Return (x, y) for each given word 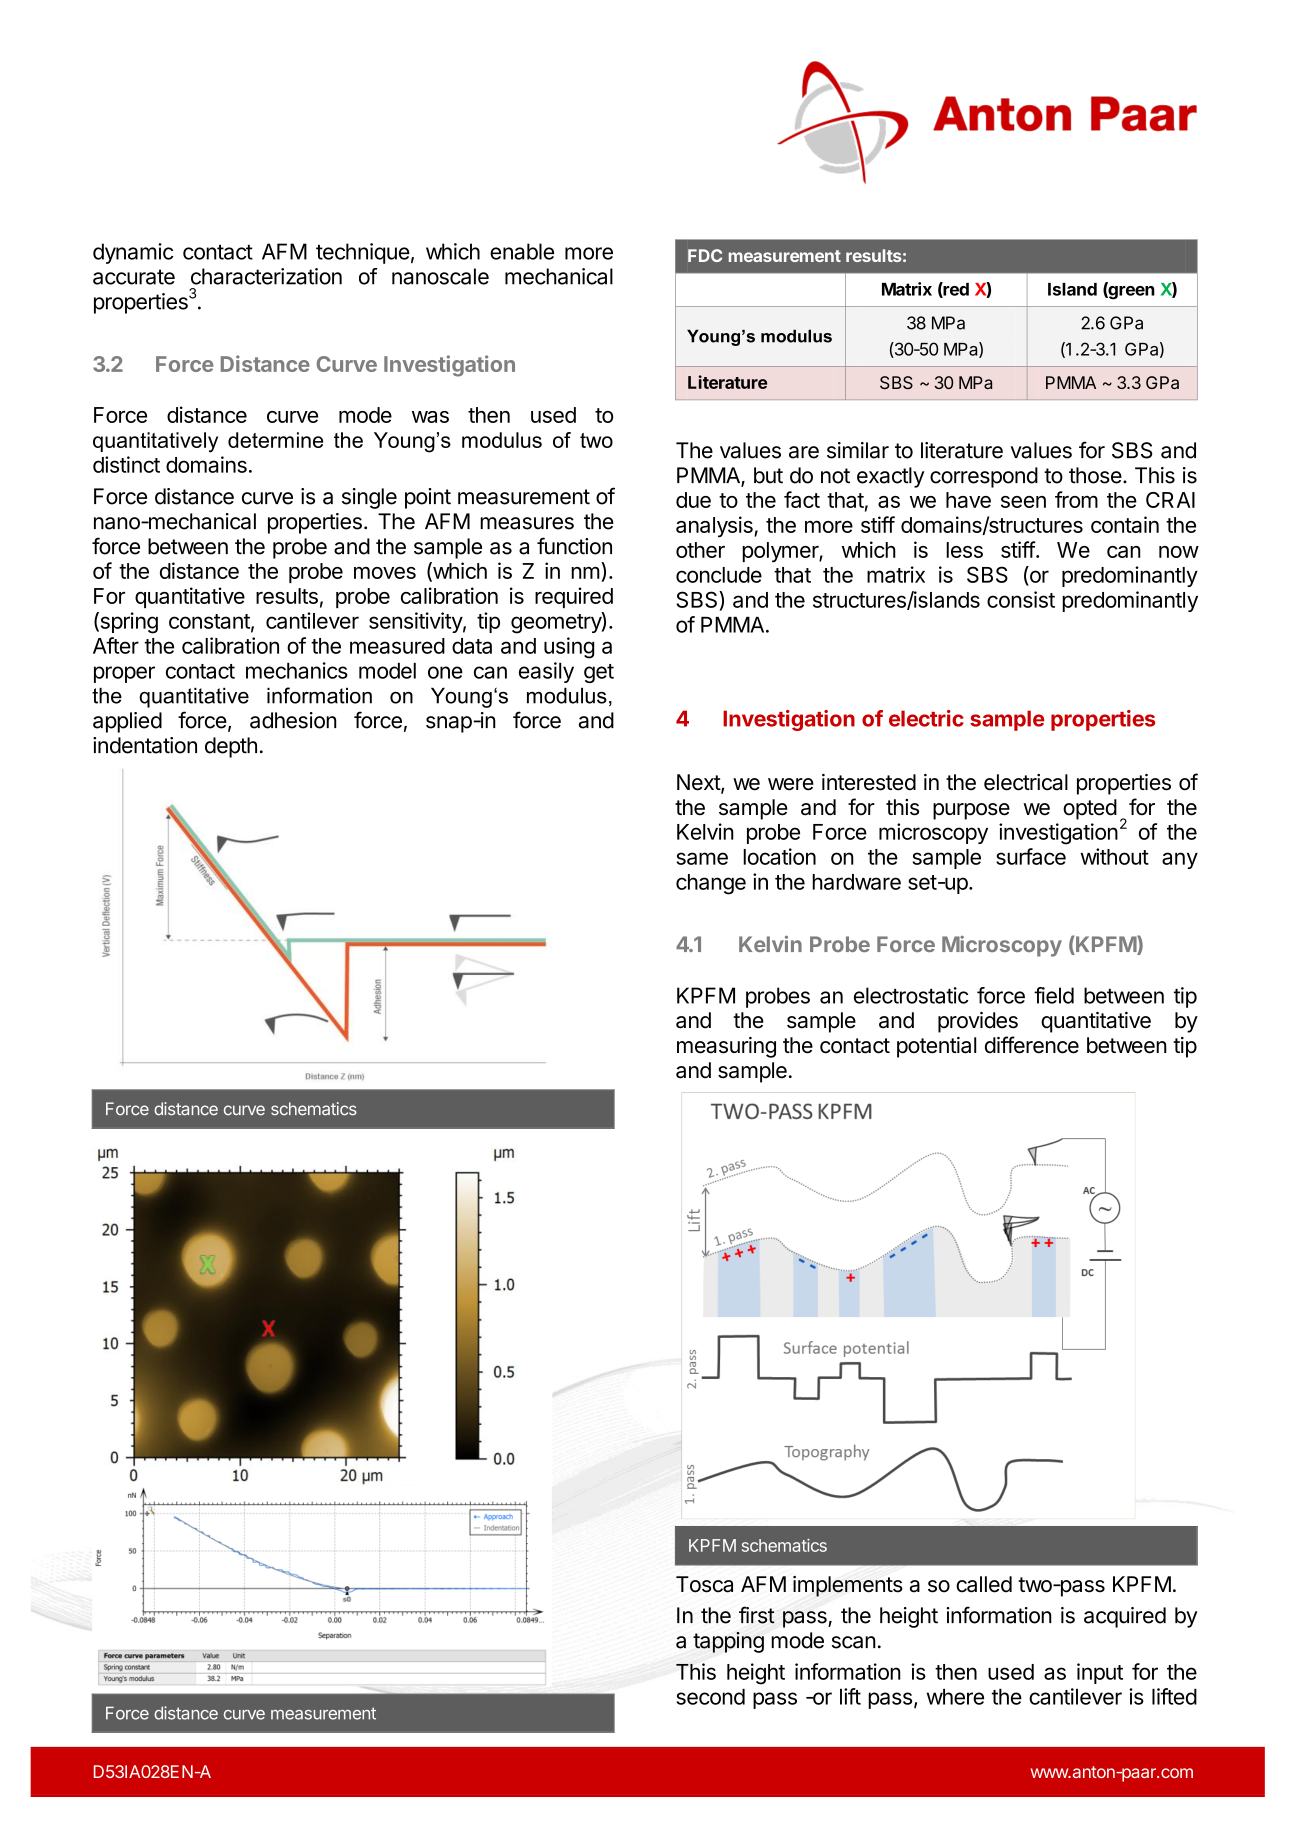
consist (1021, 599)
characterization (266, 276)
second (711, 1697)
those (1095, 475)
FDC (705, 255)
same (702, 858)
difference (1032, 1045)
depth (231, 747)
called (984, 1584)
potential (936, 1047)
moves (385, 573)
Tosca (704, 1584)
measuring (726, 1047)
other (700, 550)
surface (1031, 856)
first (757, 1615)
